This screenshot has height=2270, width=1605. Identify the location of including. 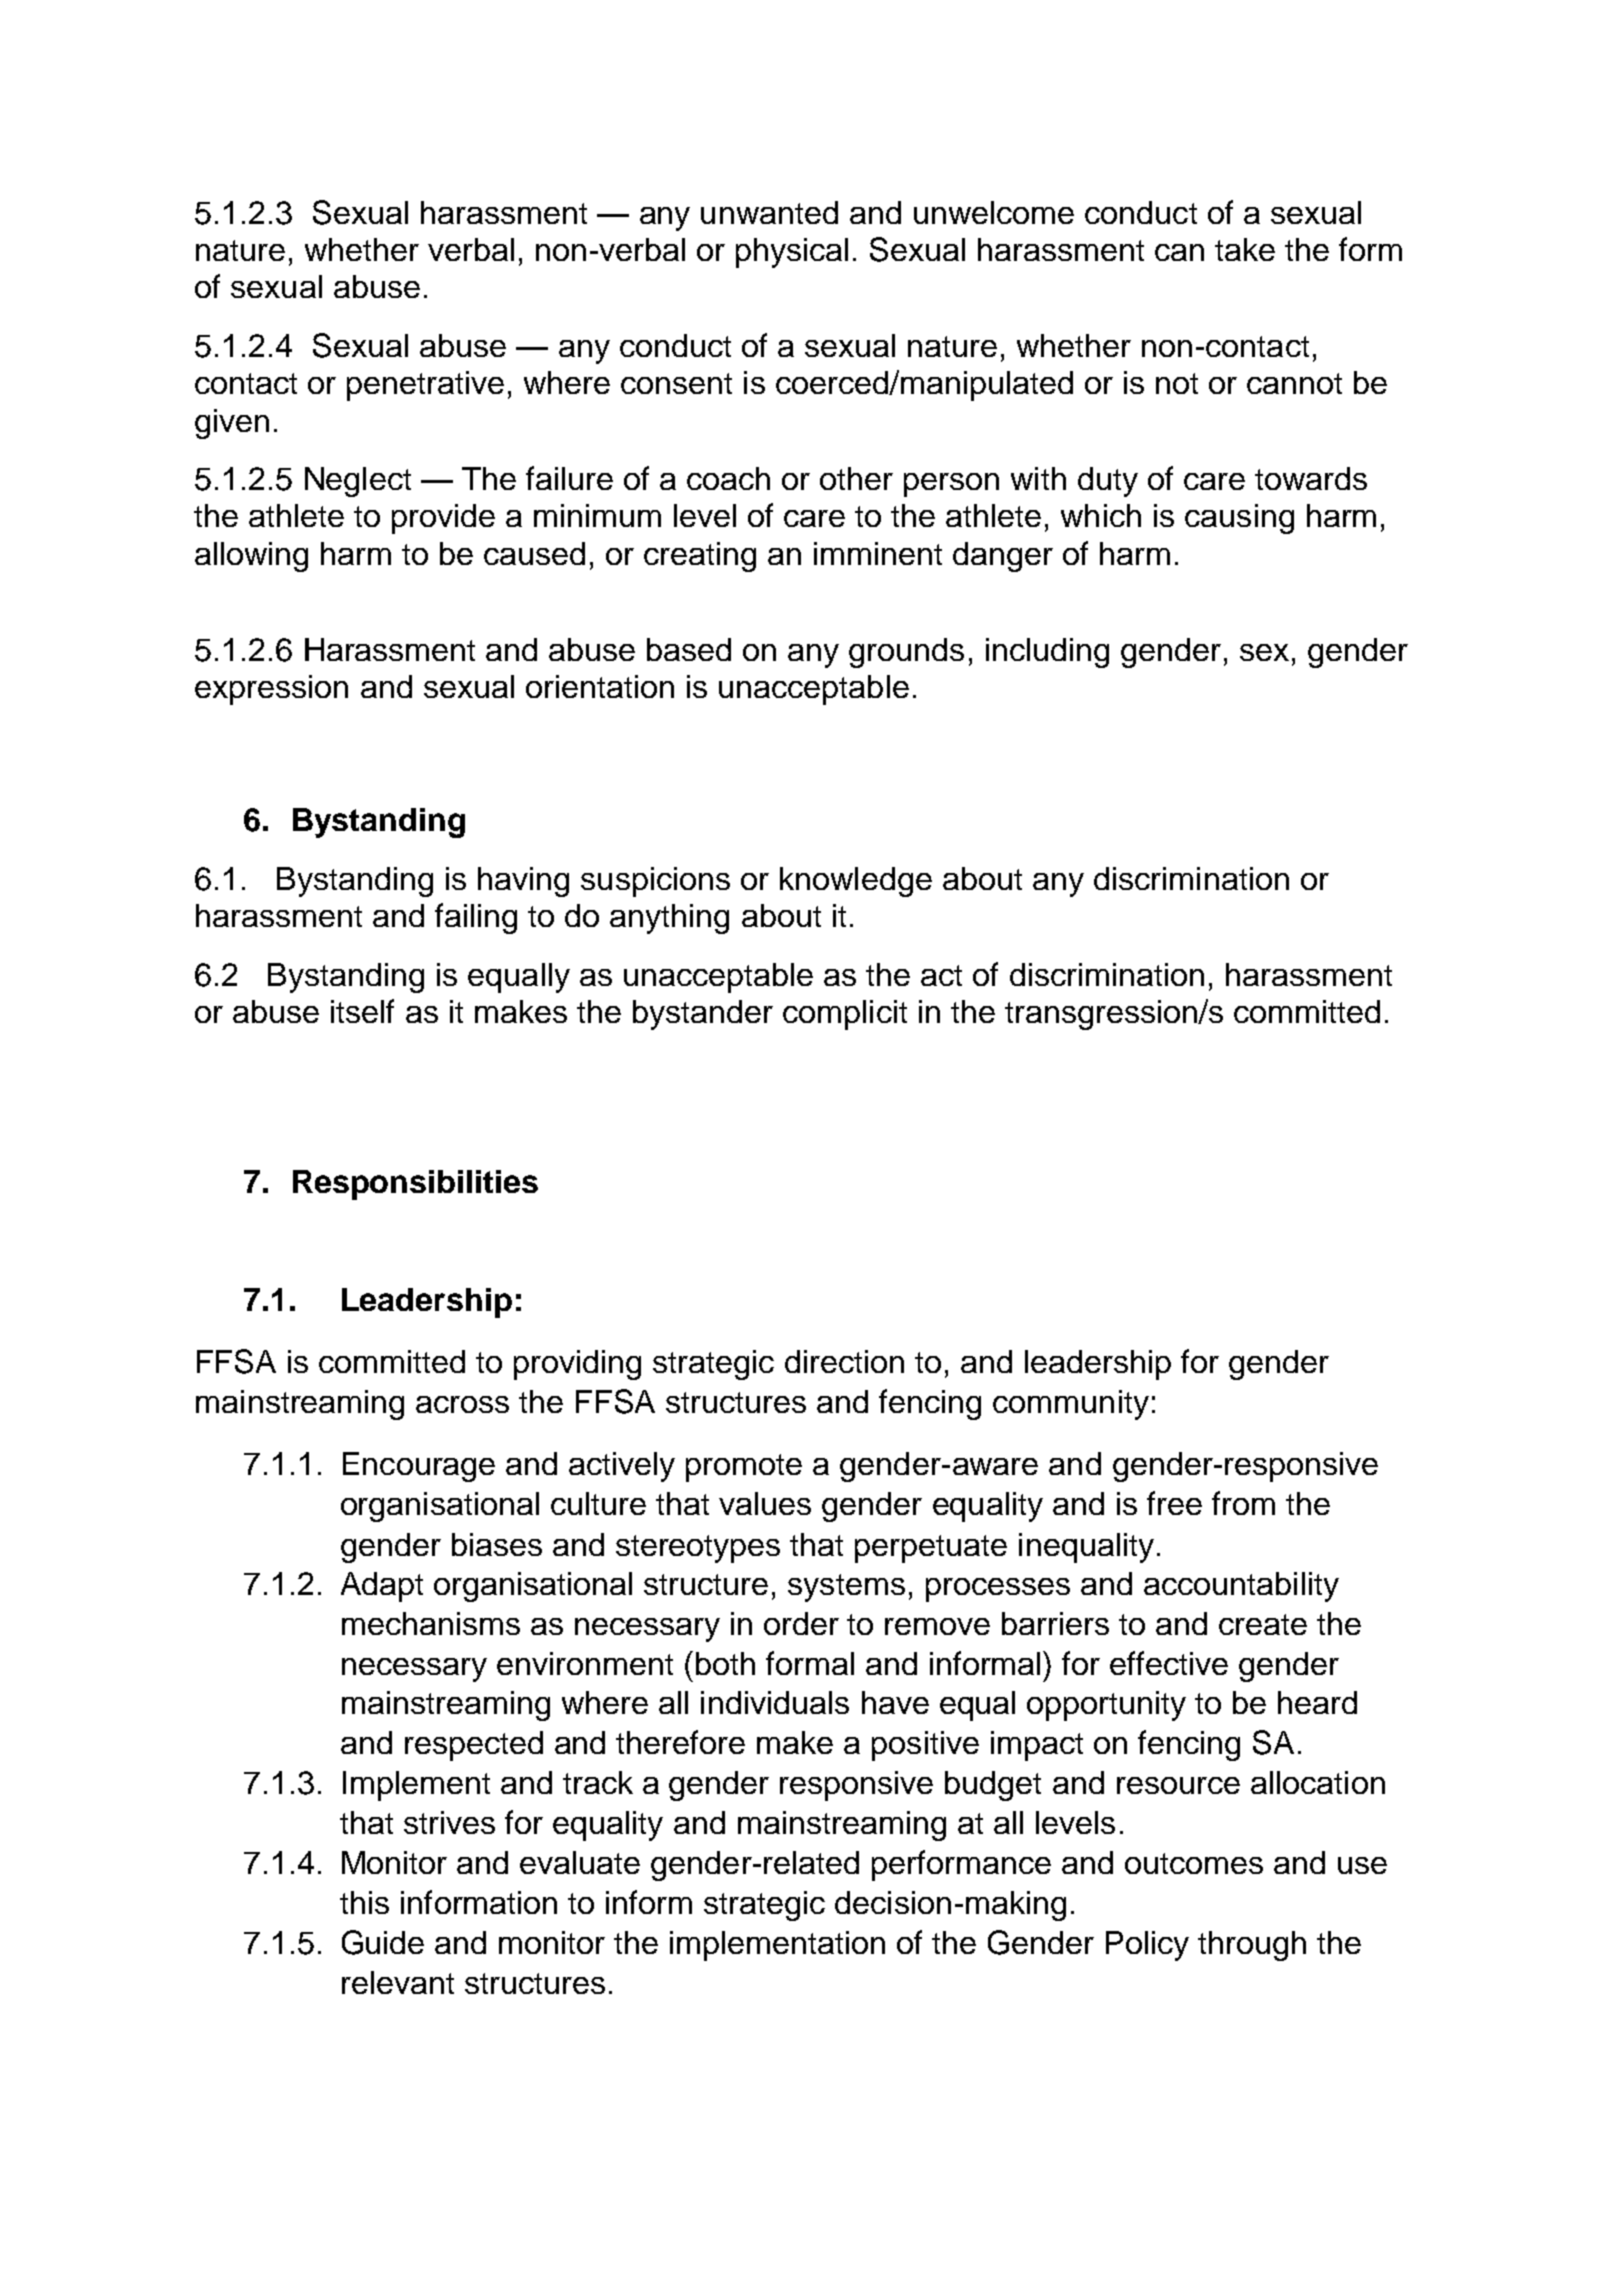
(1047, 653).
